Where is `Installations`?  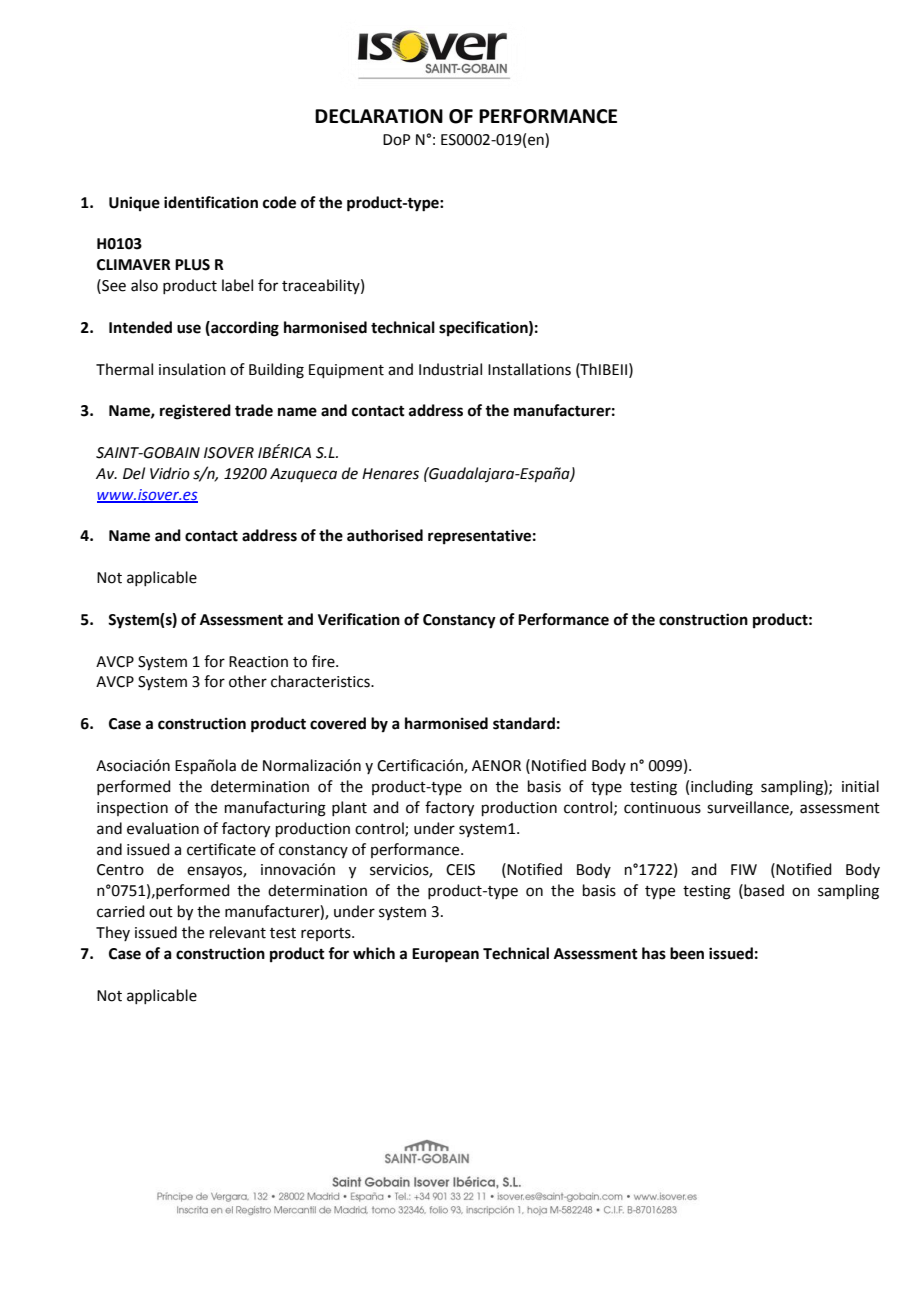
Installations is located at coordinates (529, 369).
